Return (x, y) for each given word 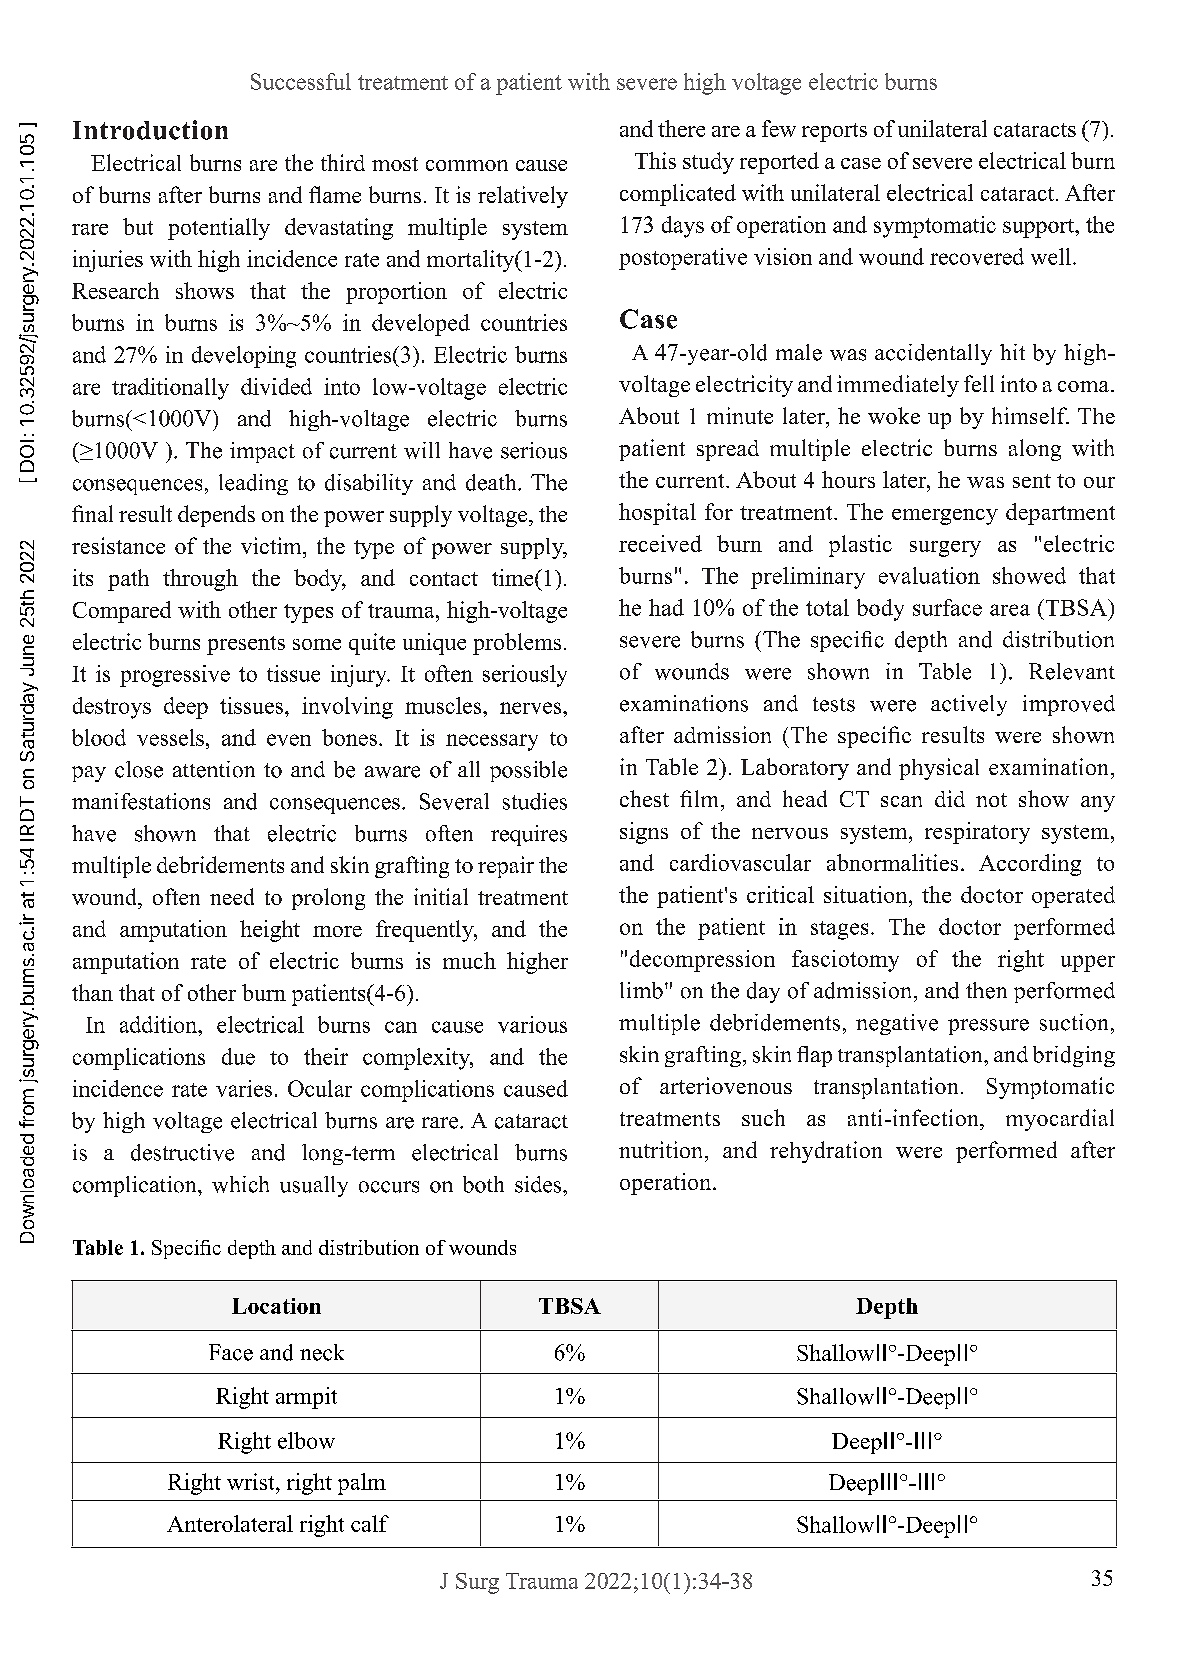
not (991, 800)
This (655, 160)
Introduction (150, 130)
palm (362, 1484)
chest (644, 798)
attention (214, 769)
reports (834, 132)
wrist (252, 1481)
